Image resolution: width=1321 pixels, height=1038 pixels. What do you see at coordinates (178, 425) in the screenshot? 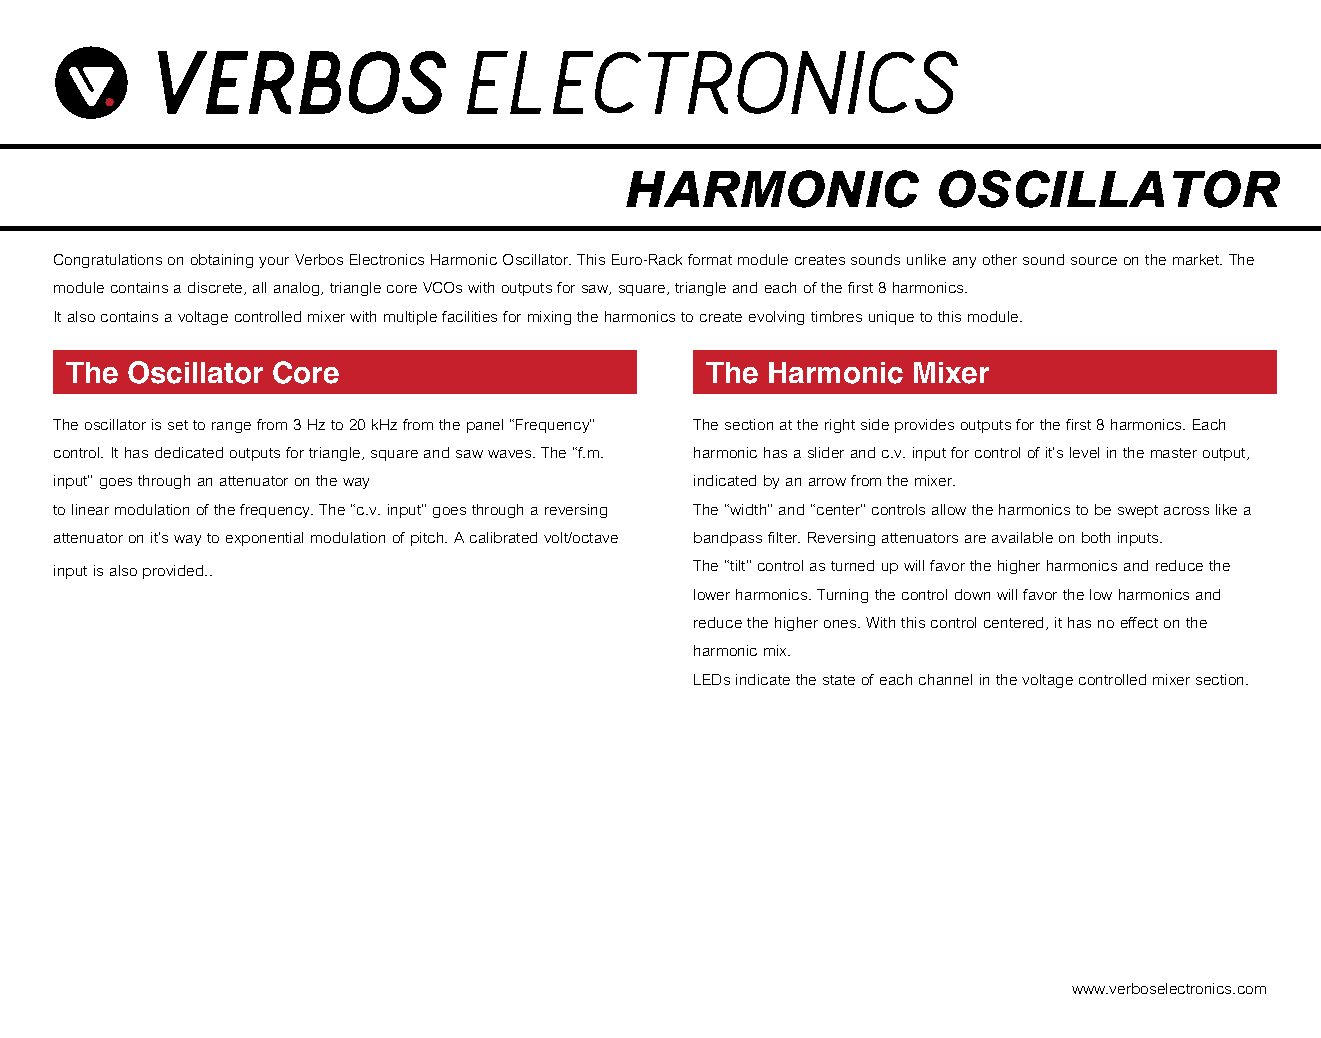
I see `set` at bounding box center [178, 425].
